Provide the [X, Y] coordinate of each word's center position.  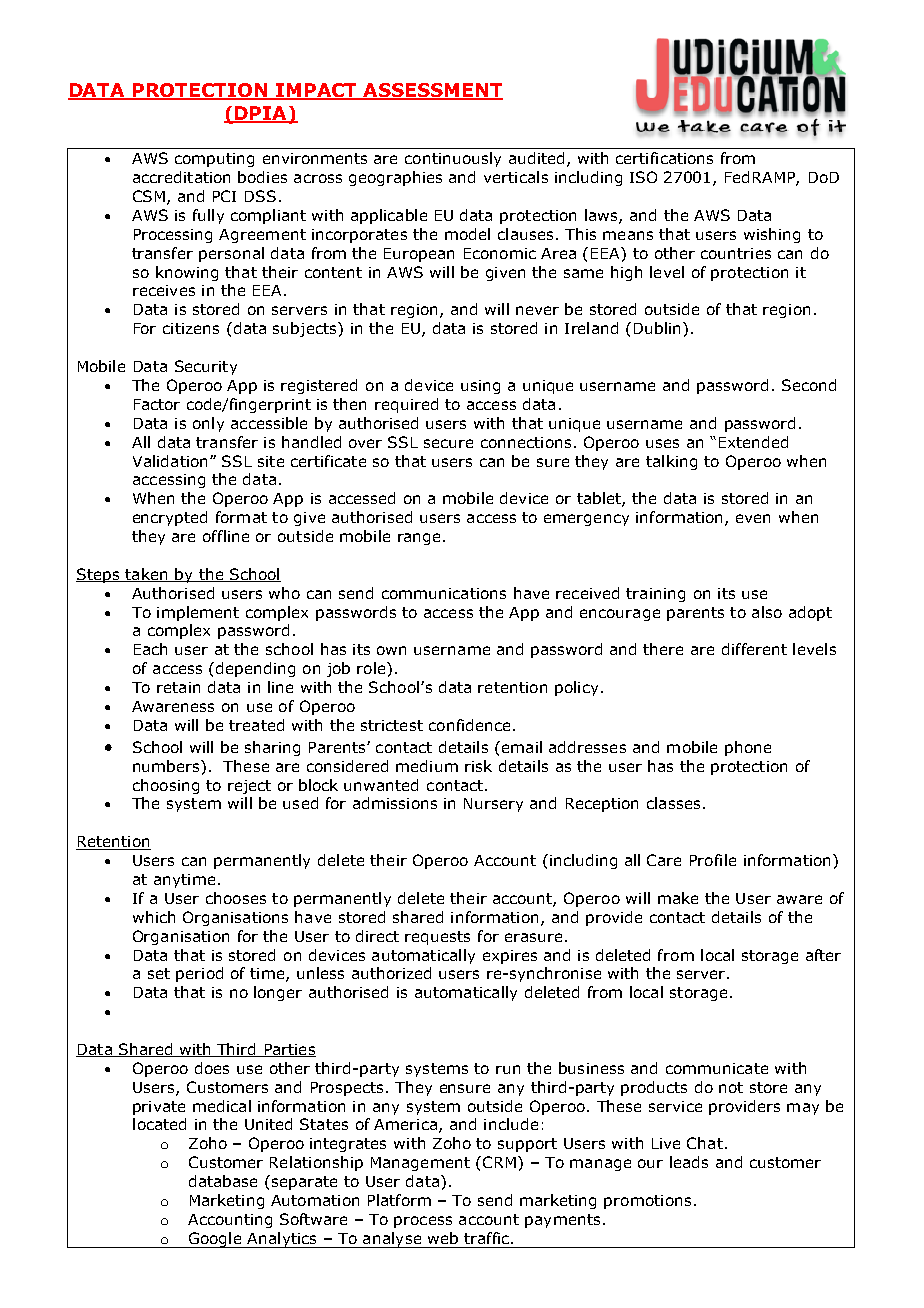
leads [689, 1162]
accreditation [181, 177]
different [754, 649]
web [443, 1238]
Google [215, 1240]
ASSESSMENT [432, 91]
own [391, 650]
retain [178, 687]
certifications [664, 158]
